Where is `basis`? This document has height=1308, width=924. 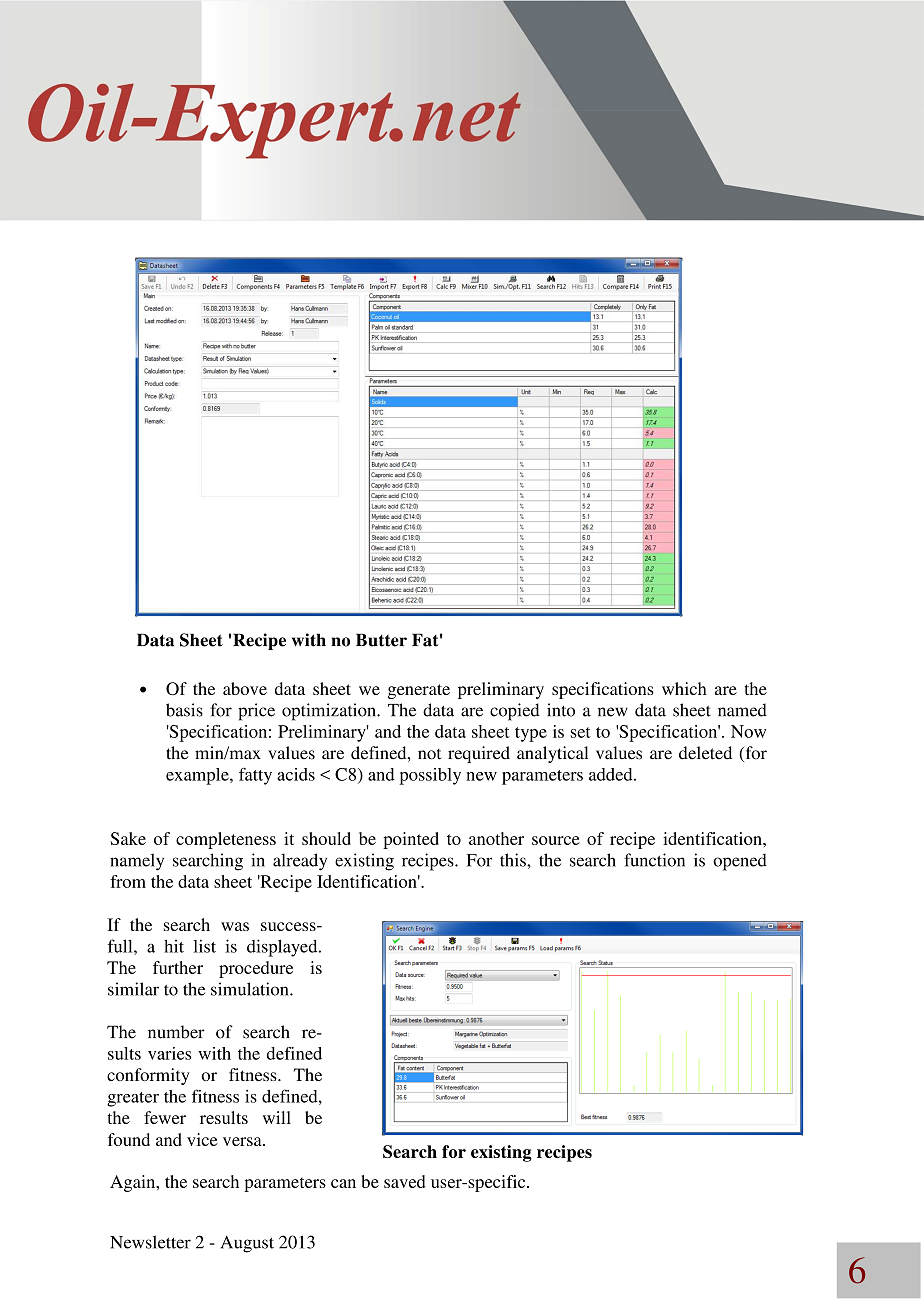 basis is located at coordinates (184, 710).
